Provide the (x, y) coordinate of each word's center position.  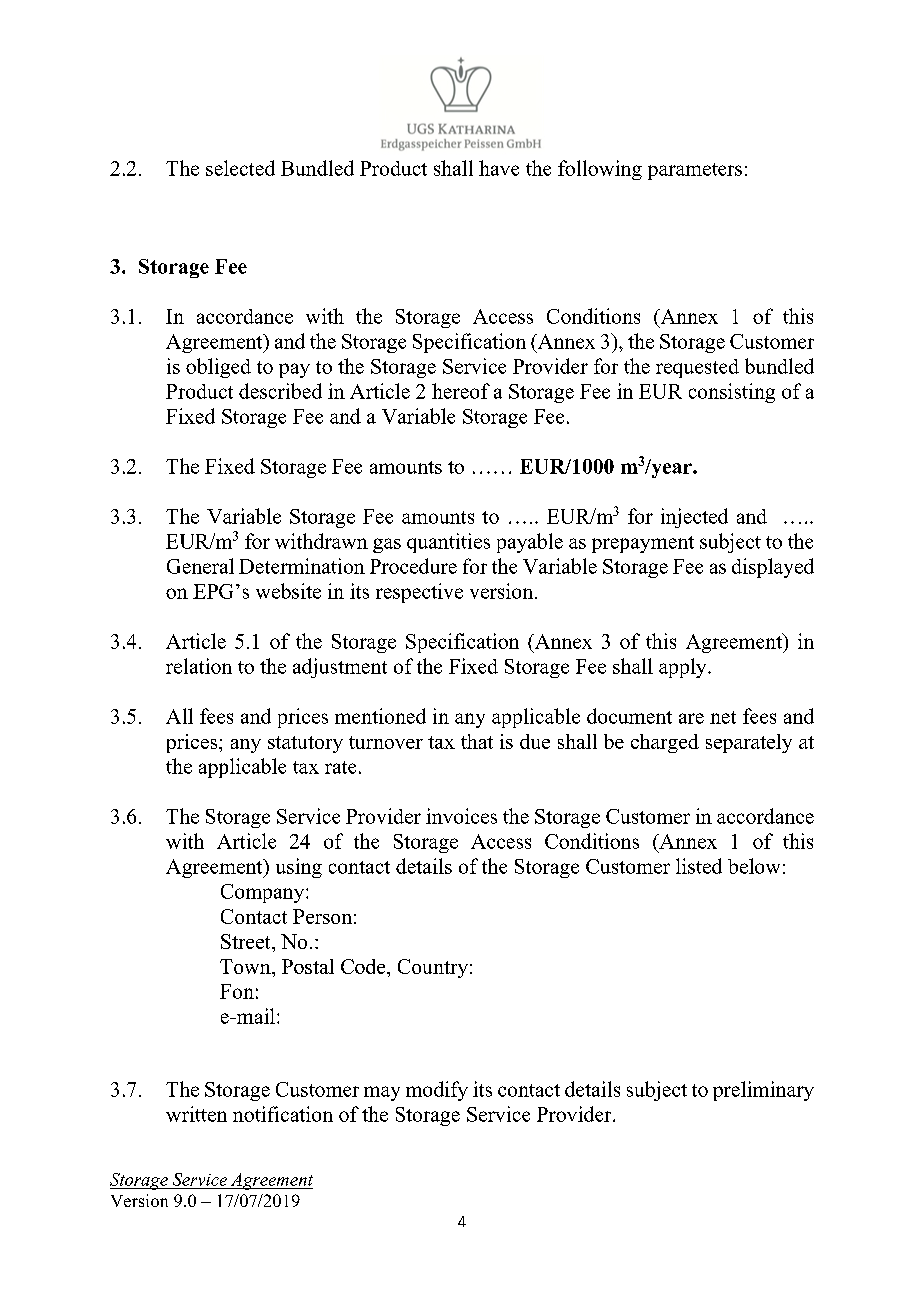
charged (665, 743)
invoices (461, 816)
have (499, 168)
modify (437, 1091)
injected (694, 518)
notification (283, 1114)
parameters (695, 171)
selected (240, 168)
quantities (448, 543)
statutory (305, 744)
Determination (302, 566)
